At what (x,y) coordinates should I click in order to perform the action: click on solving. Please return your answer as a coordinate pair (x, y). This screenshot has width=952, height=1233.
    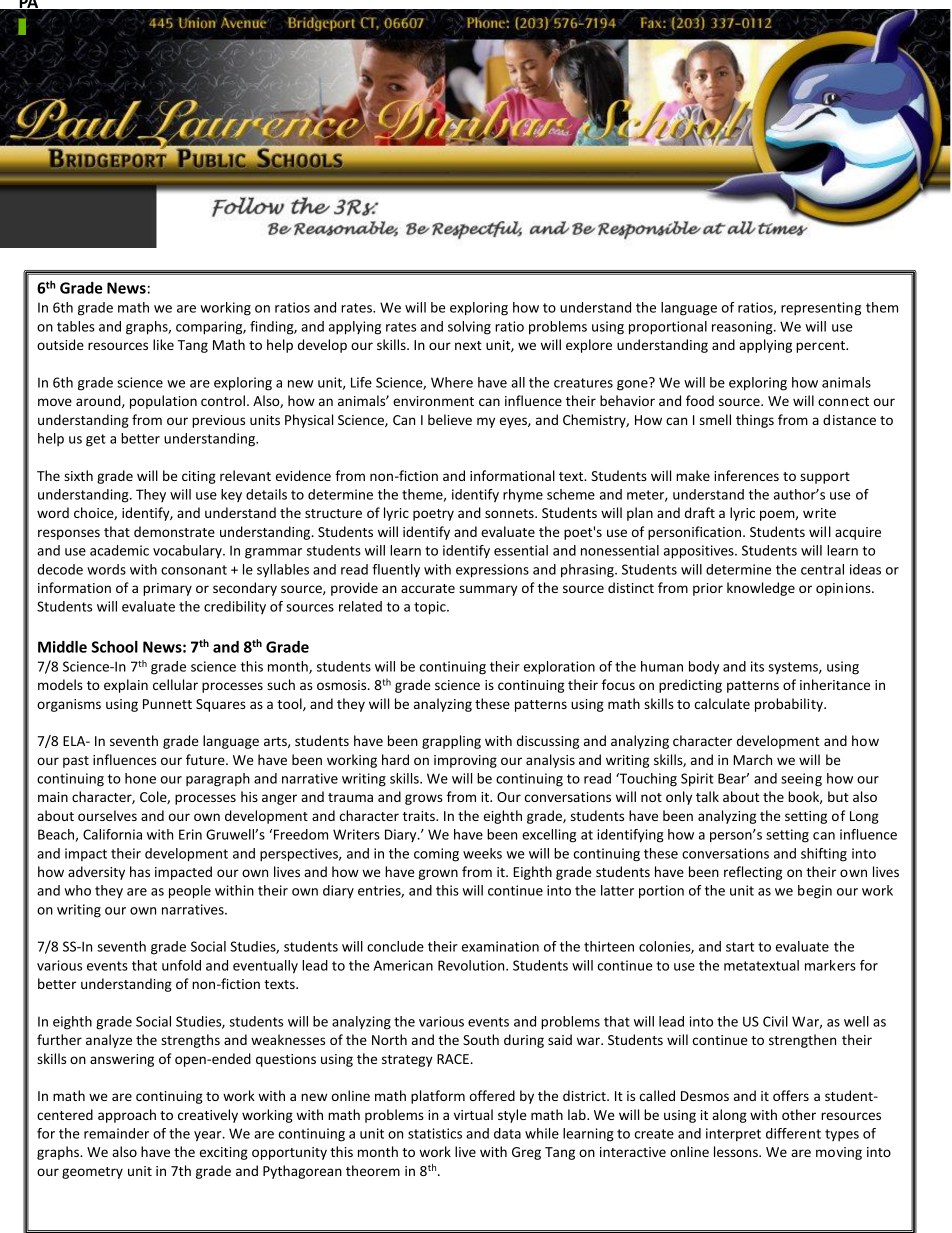
    Looking at the image, I should click on (469, 328).
